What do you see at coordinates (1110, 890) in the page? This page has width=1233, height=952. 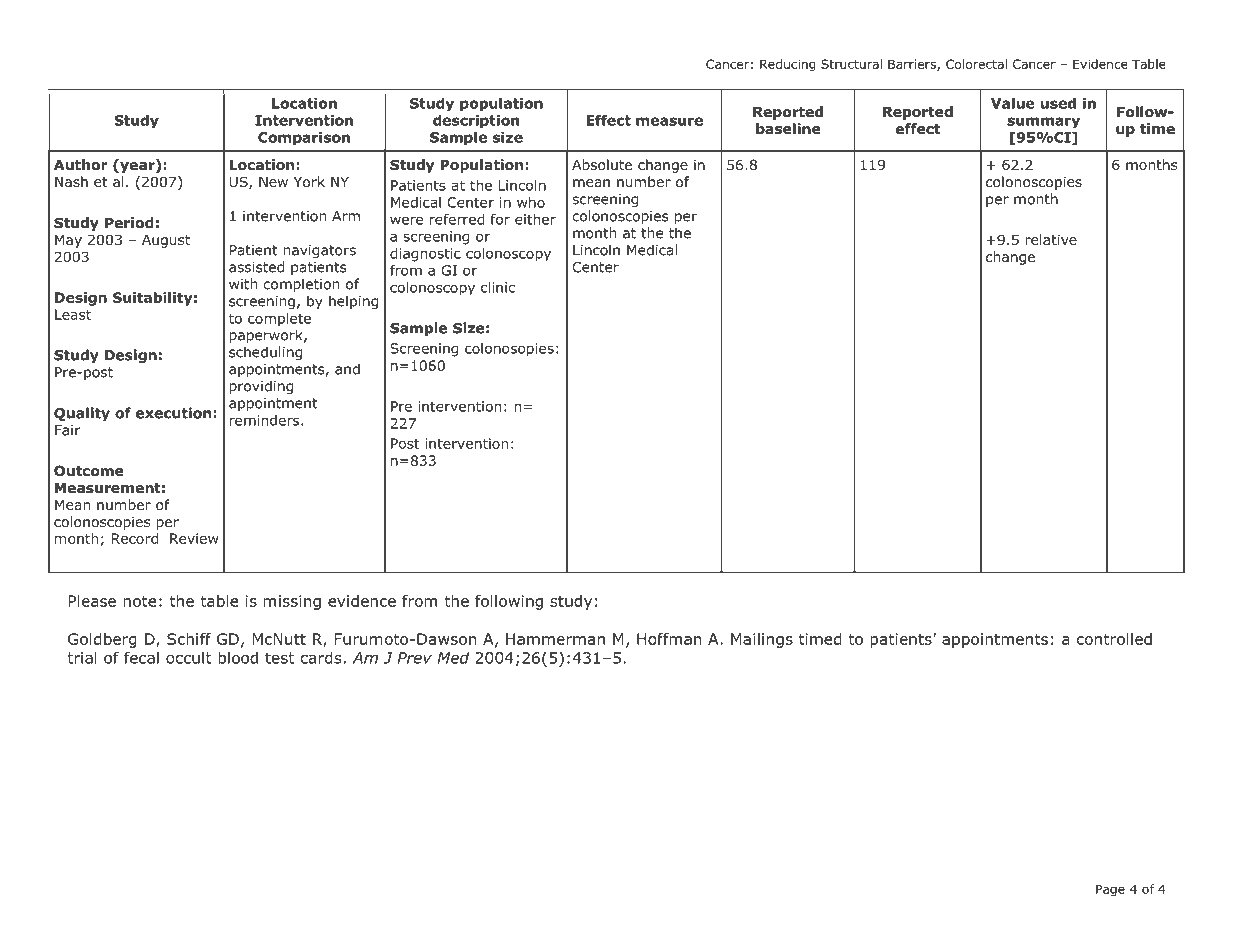 I see `Page` at bounding box center [1110, 890].
